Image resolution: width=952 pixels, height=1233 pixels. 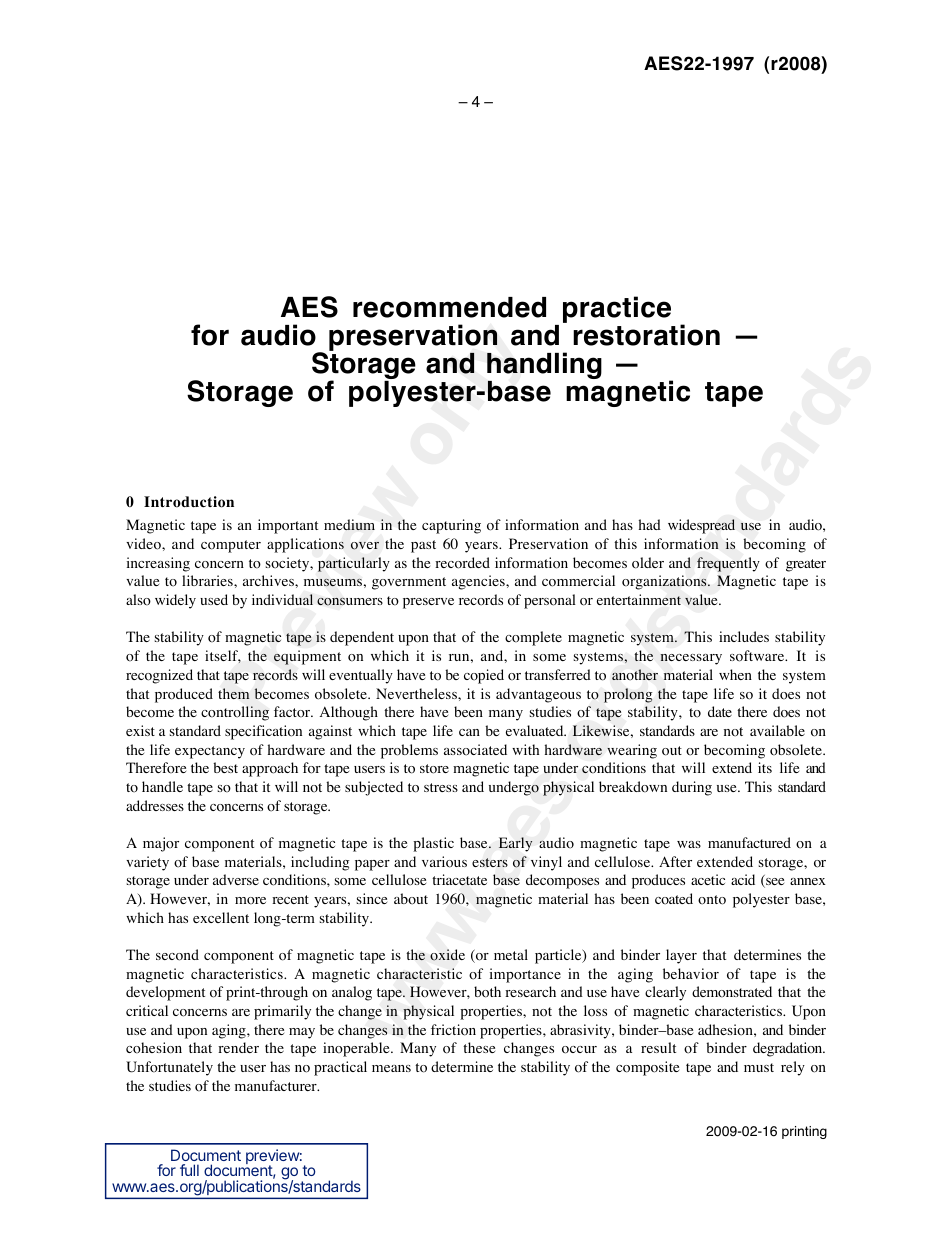 What do you see at coordinates (210, 752) in the screenshot?
I see `expectancy` at bounding box center [210, 752].
